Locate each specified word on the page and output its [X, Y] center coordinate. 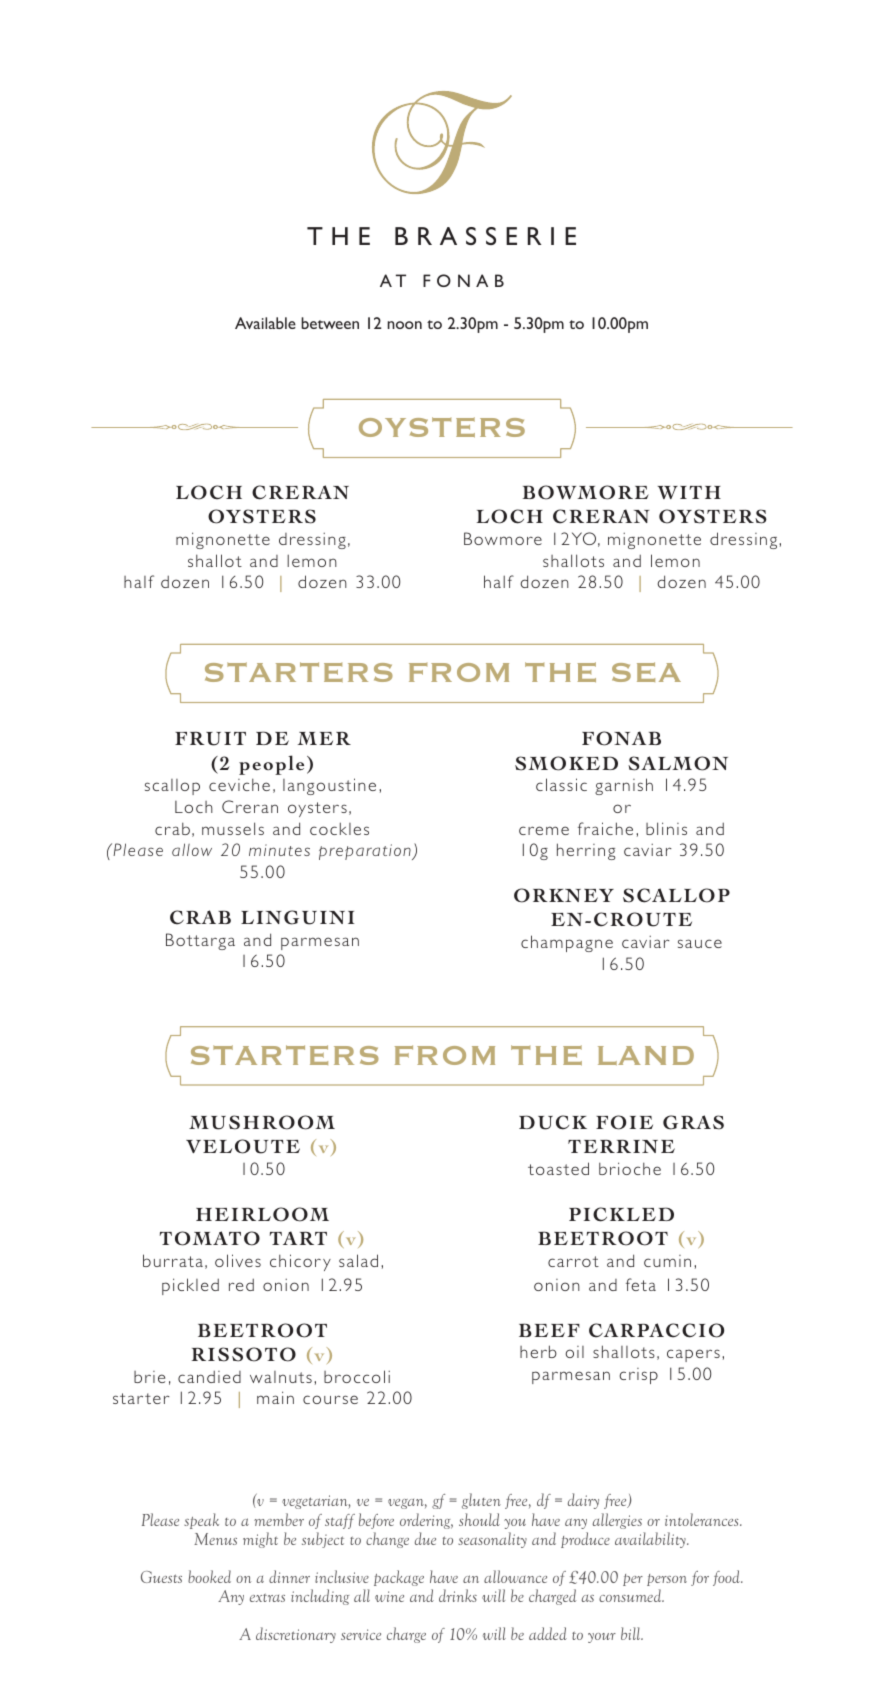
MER [324, 738]
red [241, 1284]
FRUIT [210, 739]
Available [265, 323]
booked [209, 1576]
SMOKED [566, 763]
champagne [567, 943]
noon [404, 325]
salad [358, 1260]
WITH [689, 492]
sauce [700, 943]
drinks [458, 1595]
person [667, 1580]
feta [641, 1284]
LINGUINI [297, 917]
